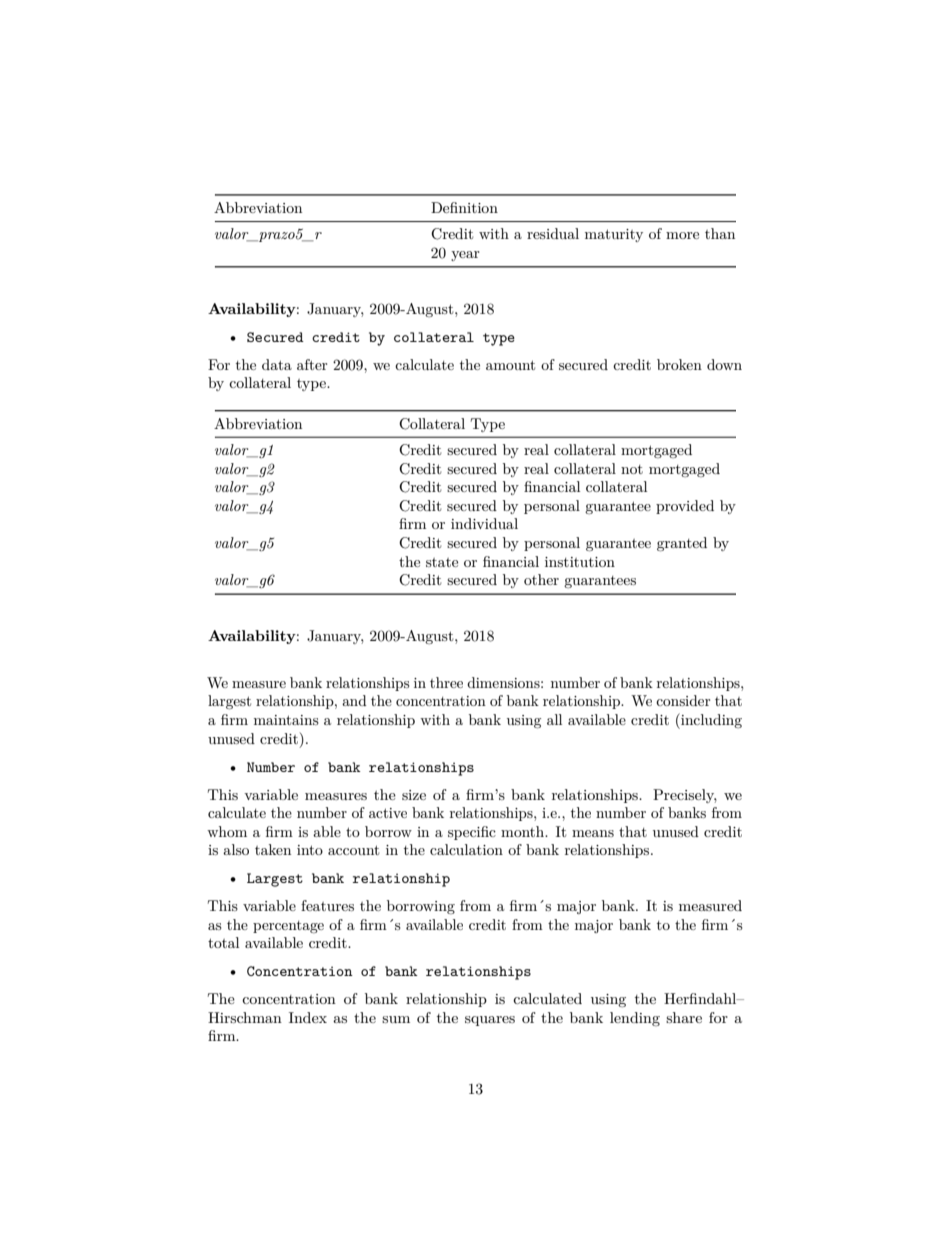  Describe the element at coordinates (685, 507) in the document. I see `provided` at that location.
